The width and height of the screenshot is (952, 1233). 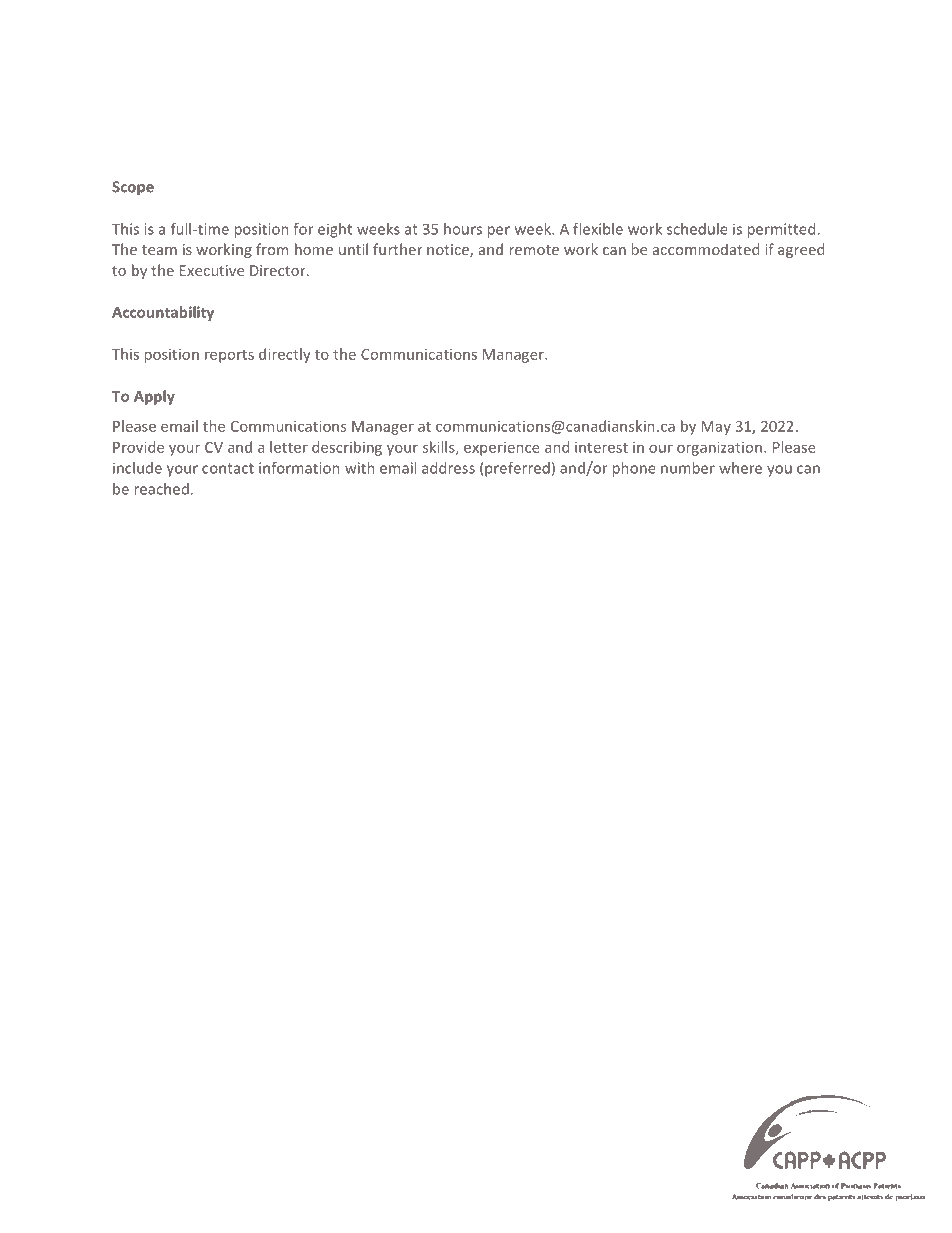 I want to click on remote, so click(x=534, y=250).
